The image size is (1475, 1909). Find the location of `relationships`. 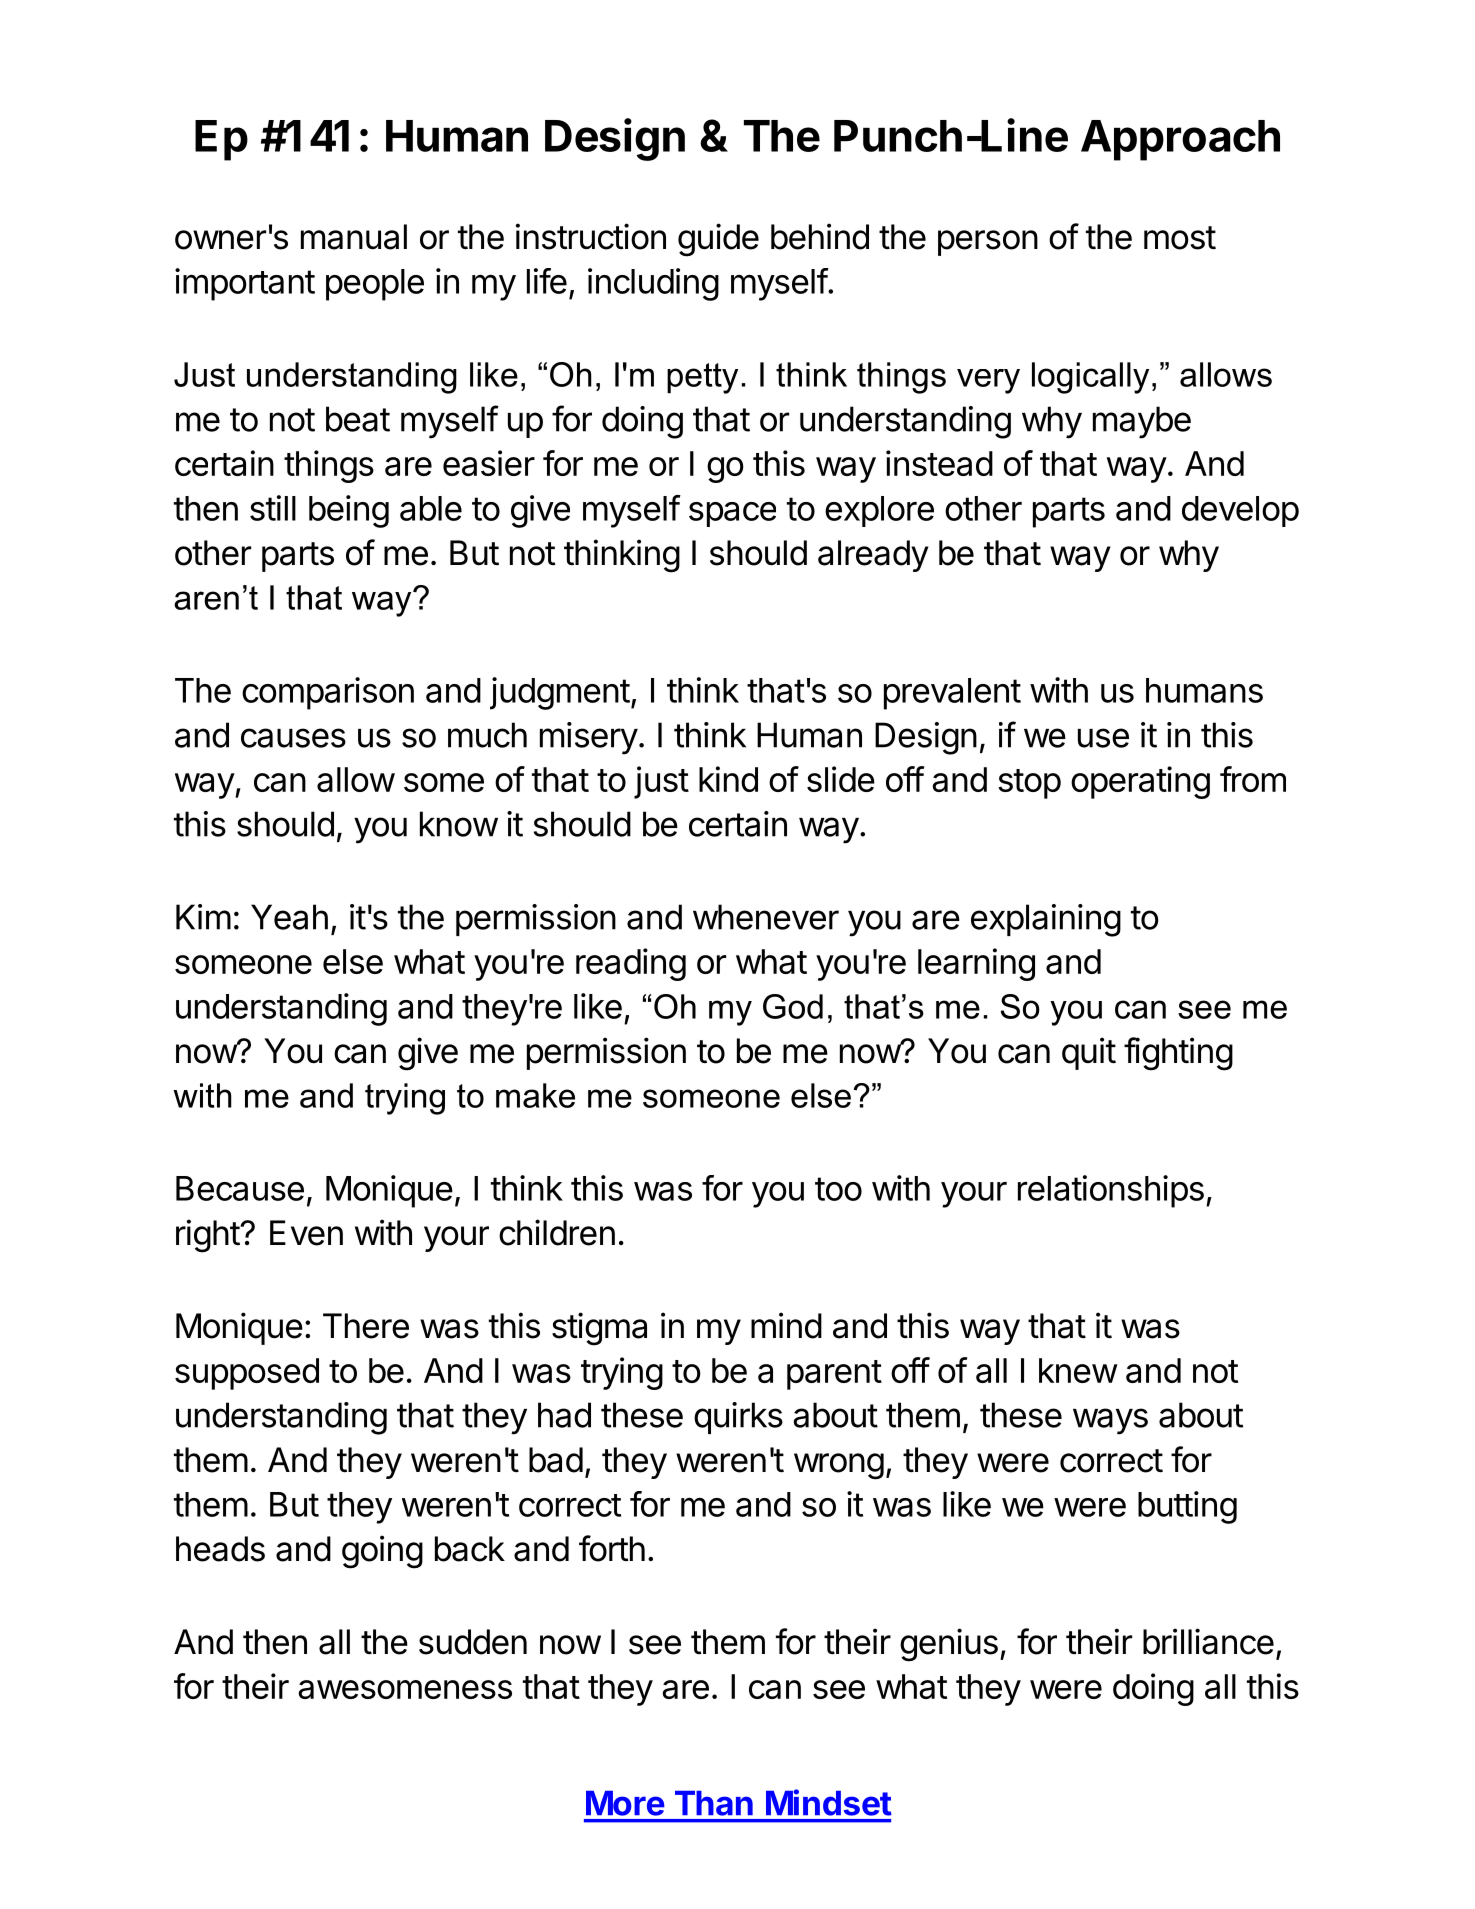

relationships is located at coordinates (1111, 1191).
